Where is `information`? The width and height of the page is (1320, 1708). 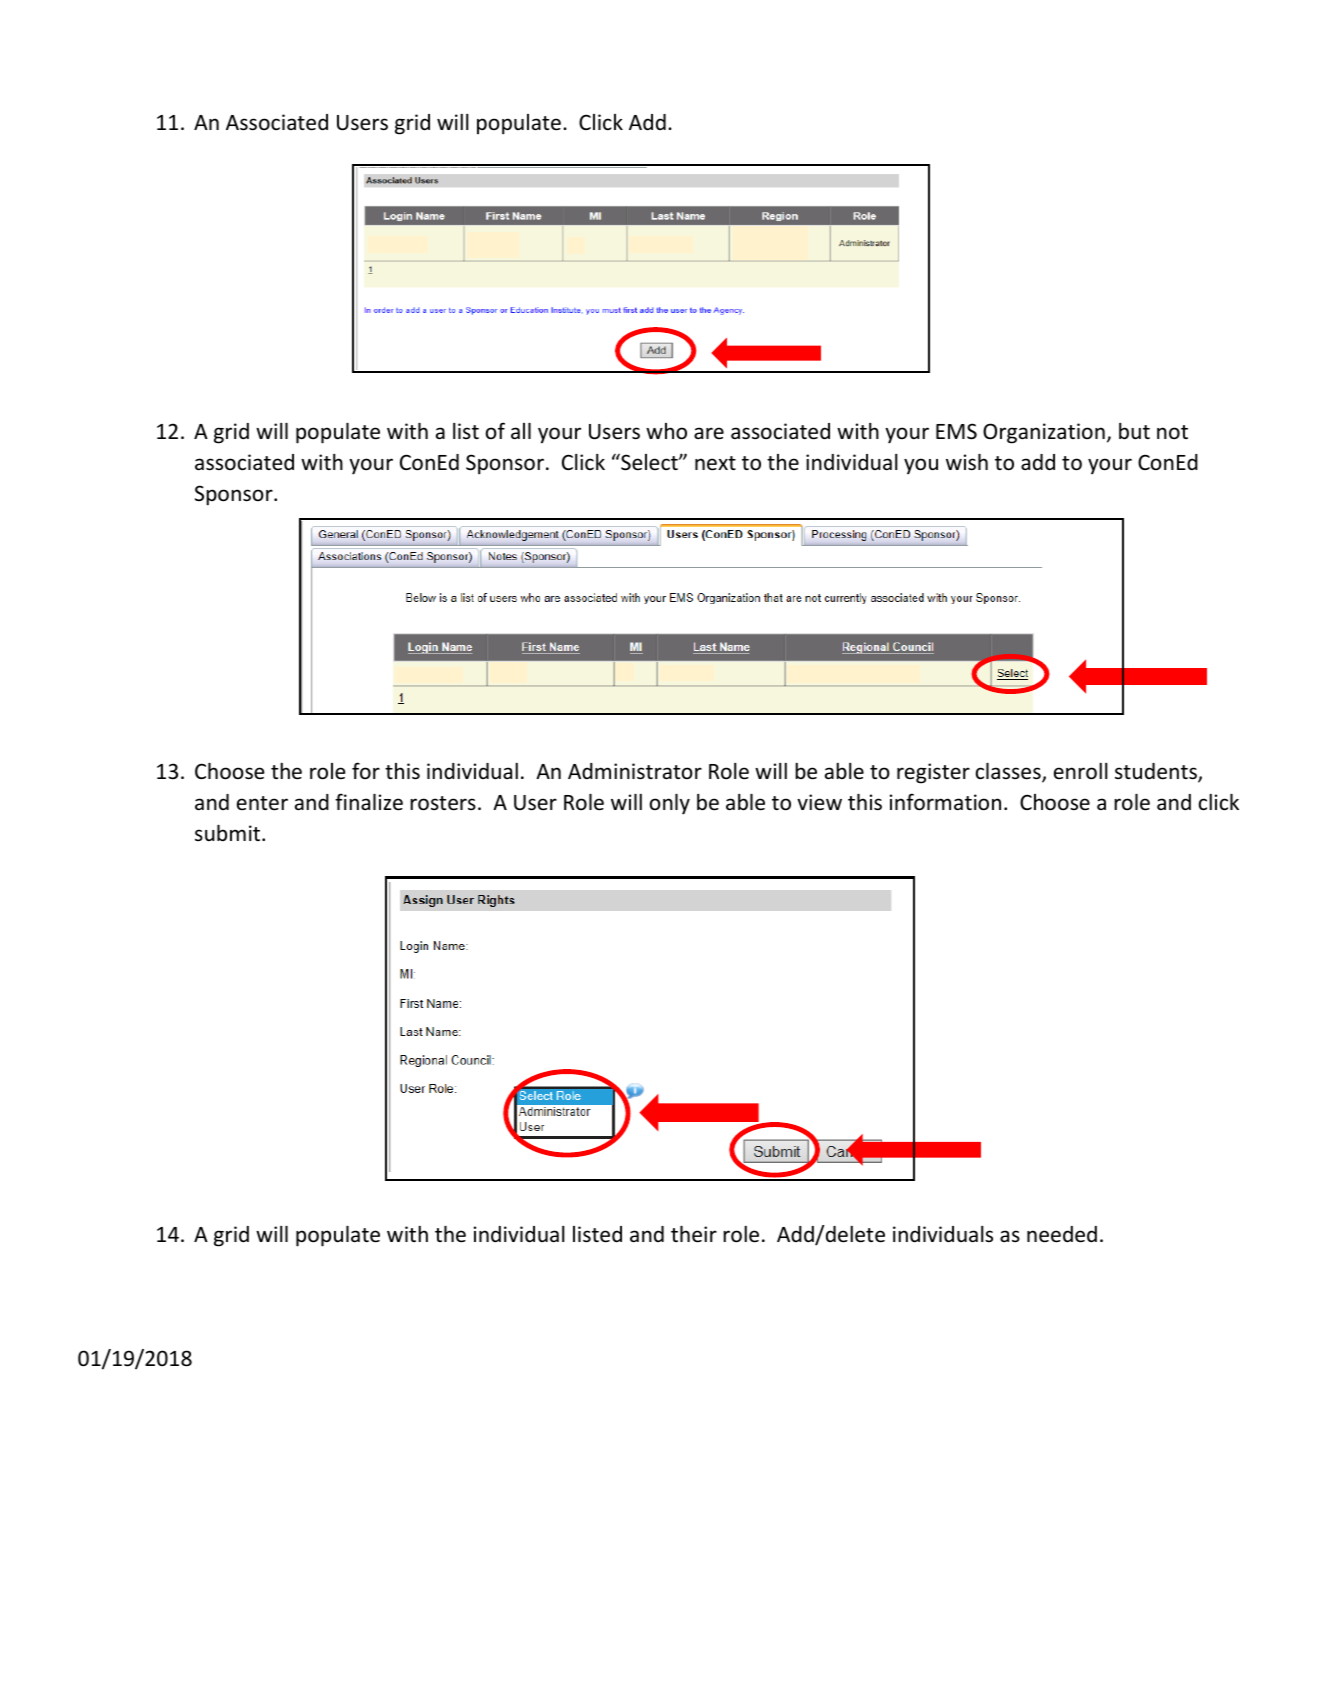 information is located at coordinates (945, 802).
